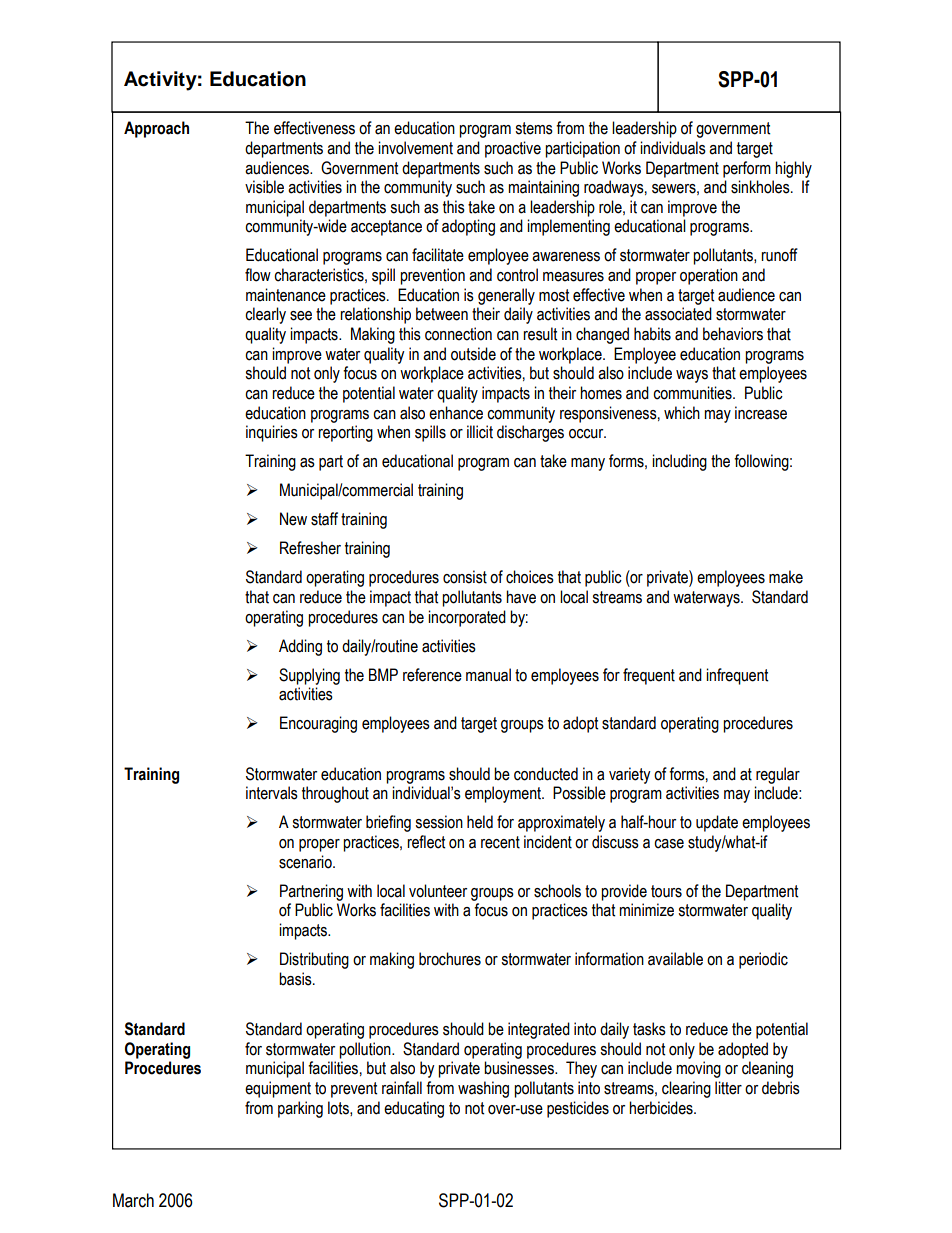 The width and height of the document is (952, 1233). Describe the element at coordinates (300, 647) in the document. I see `Adding` at that location.
